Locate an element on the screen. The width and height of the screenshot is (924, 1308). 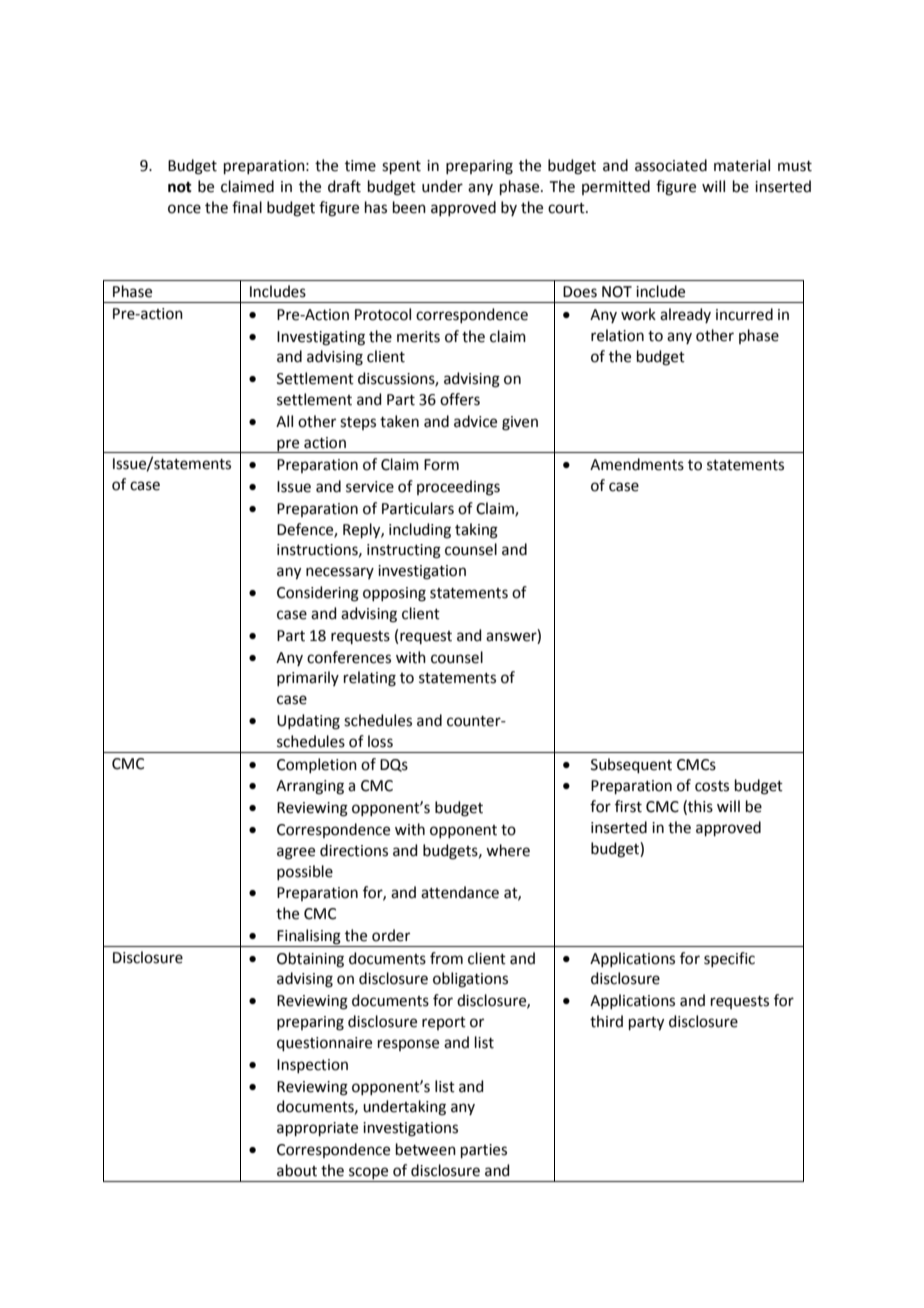
material is located at coordinates (742, 165).
